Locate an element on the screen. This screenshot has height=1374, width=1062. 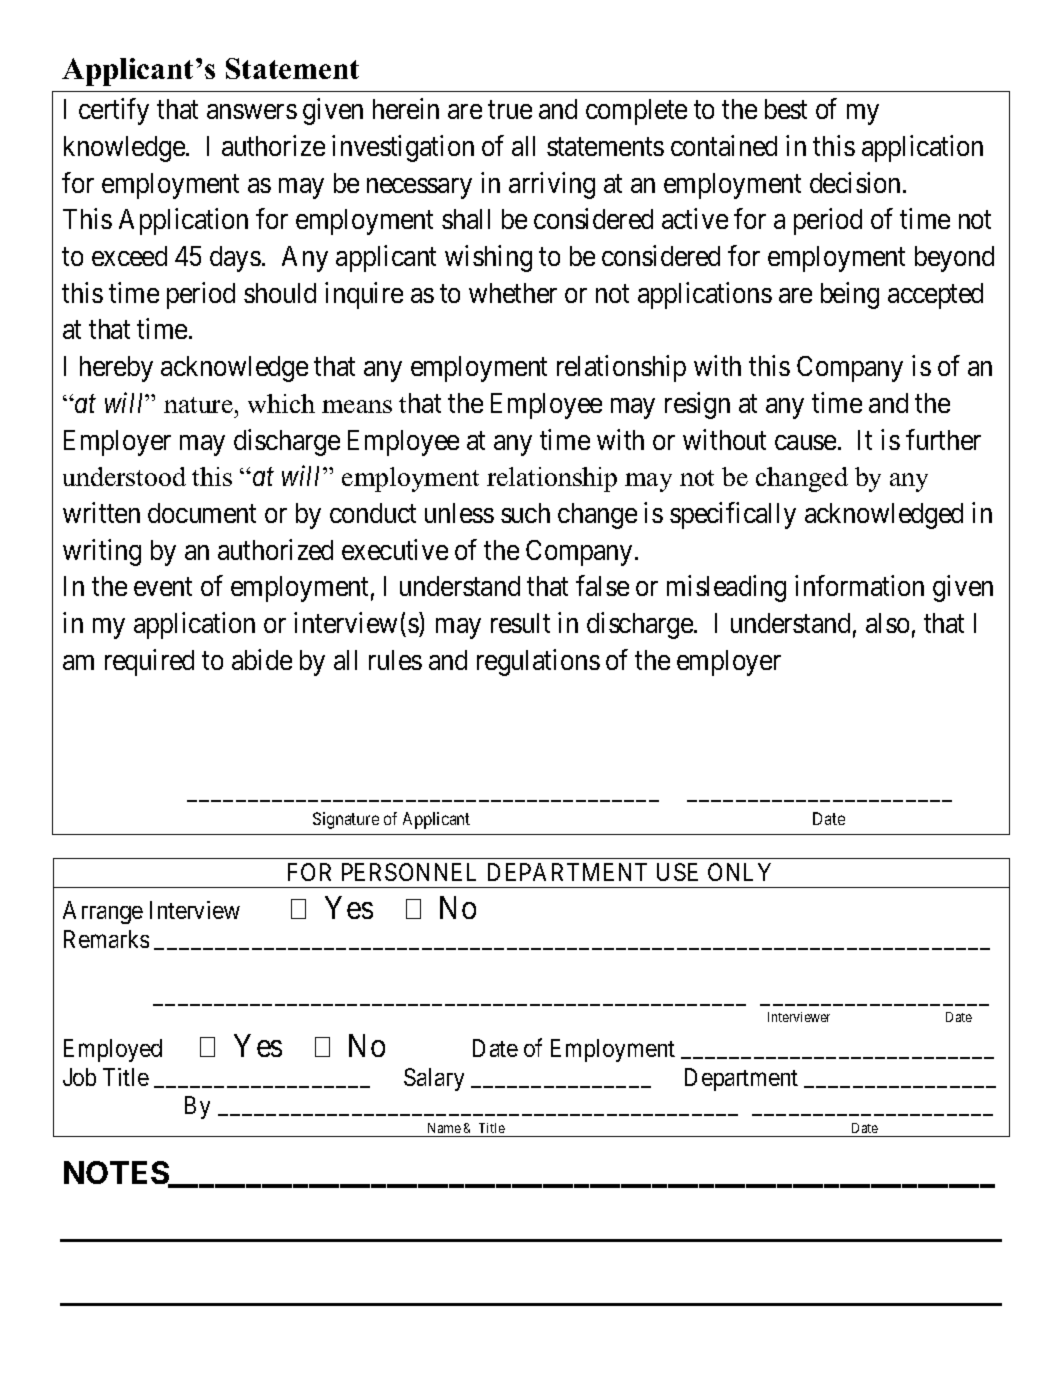
decision is located at coordinates (857, 182).
